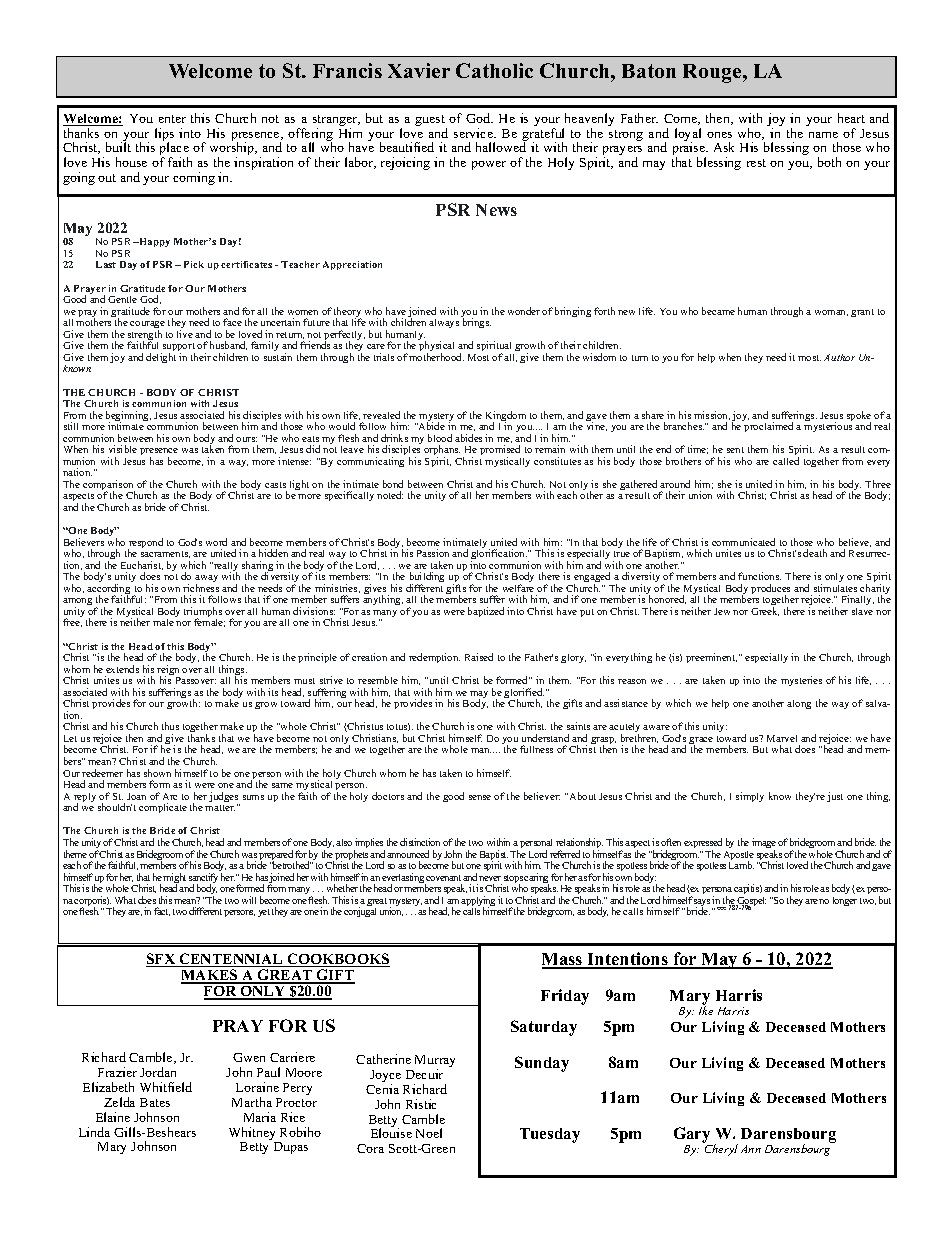 Image resolution: width=952 pixels, height=1233 pixels. Describe the element at coordinates (839, 357) in the image. I see `Author` at that location.
